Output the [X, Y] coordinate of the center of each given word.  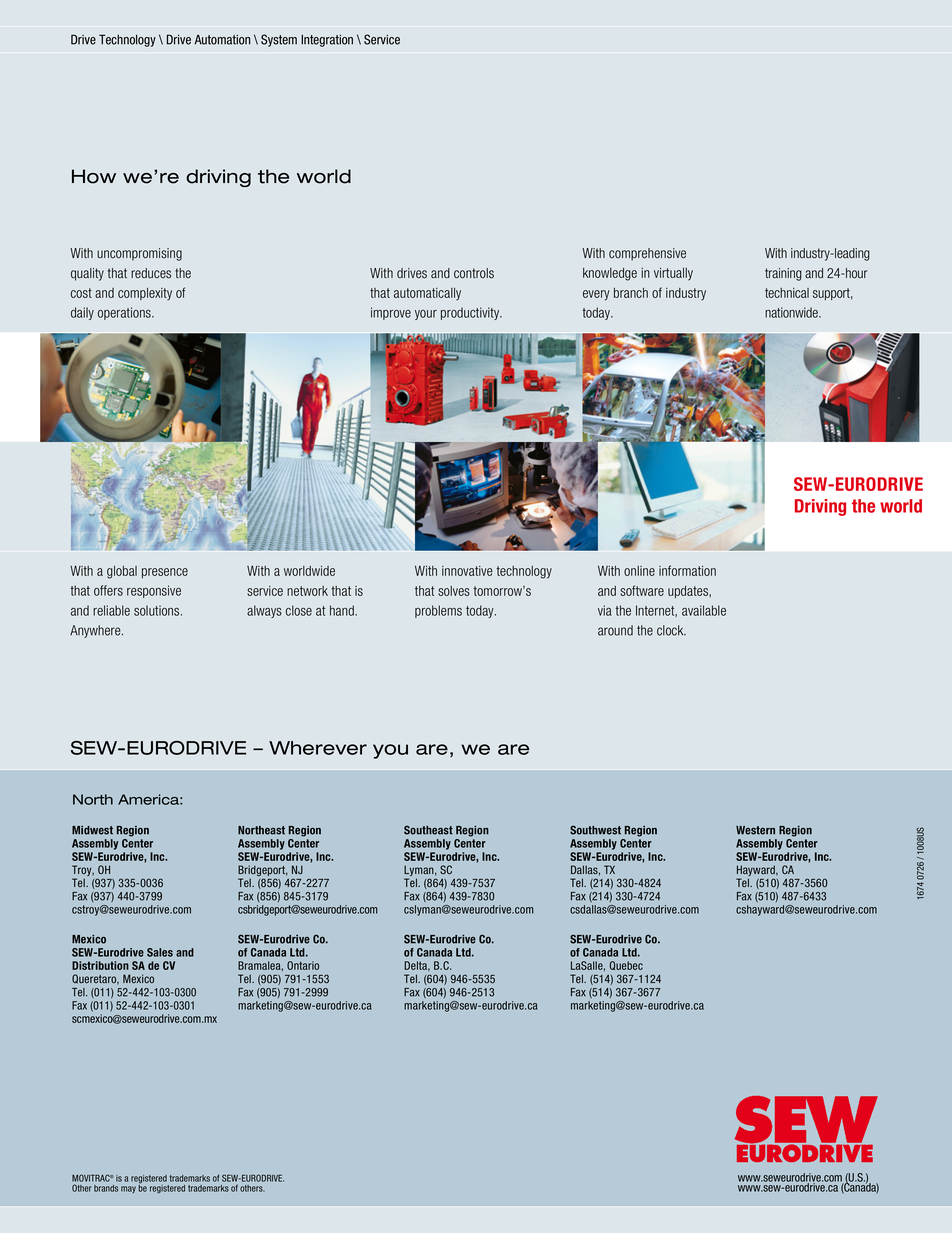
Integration [327, 41]
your [426, 315]
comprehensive [647, 254]
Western [755, 830]
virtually [673, 274]
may [128, 1189]
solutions [158, 610]
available [704, 610]
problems [438, 611]
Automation [222, 40]
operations [125, 313]
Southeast [428, 830]
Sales [160, 952]
